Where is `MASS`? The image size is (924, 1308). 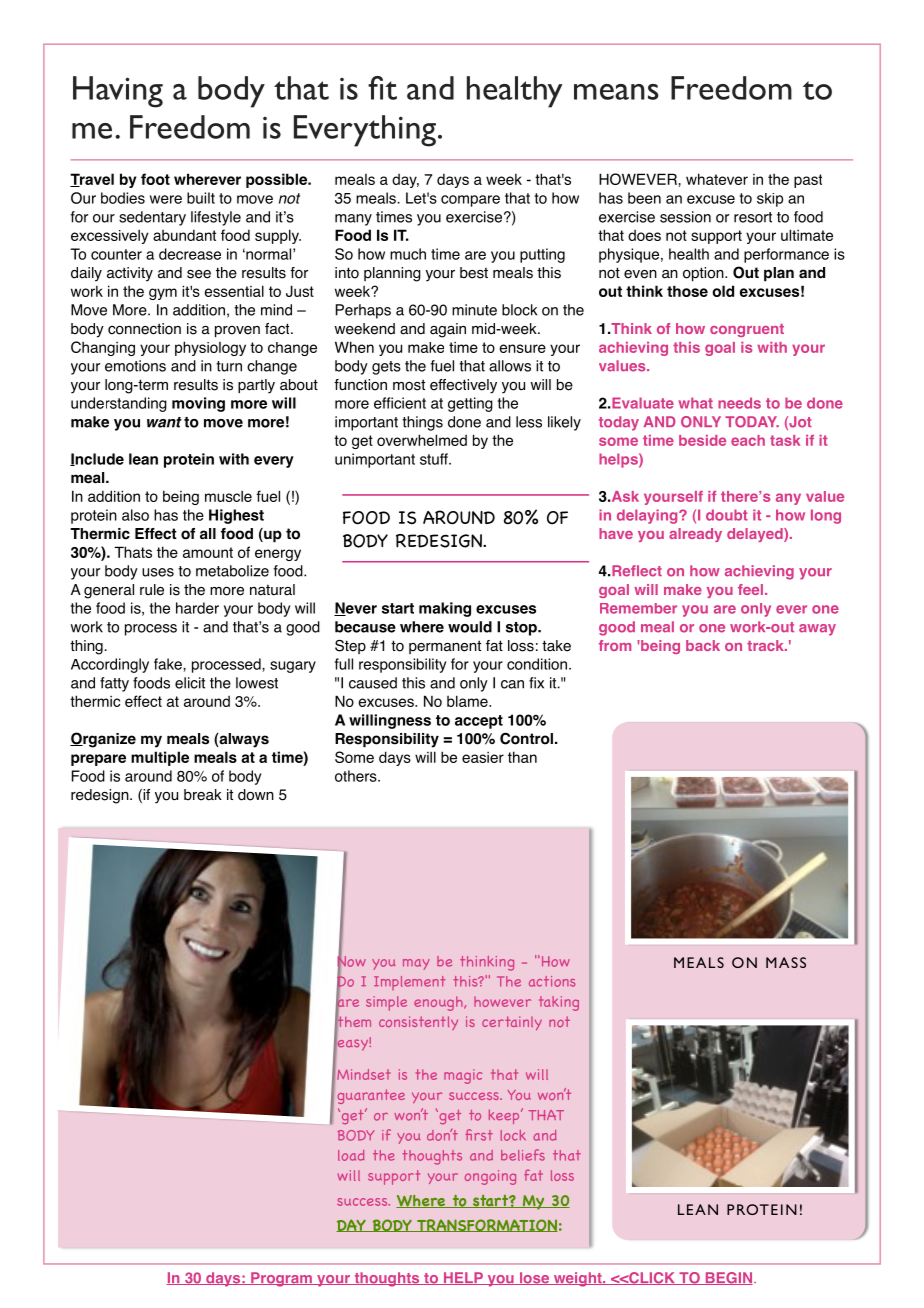 MASS is located at coordinates (786, 962).
